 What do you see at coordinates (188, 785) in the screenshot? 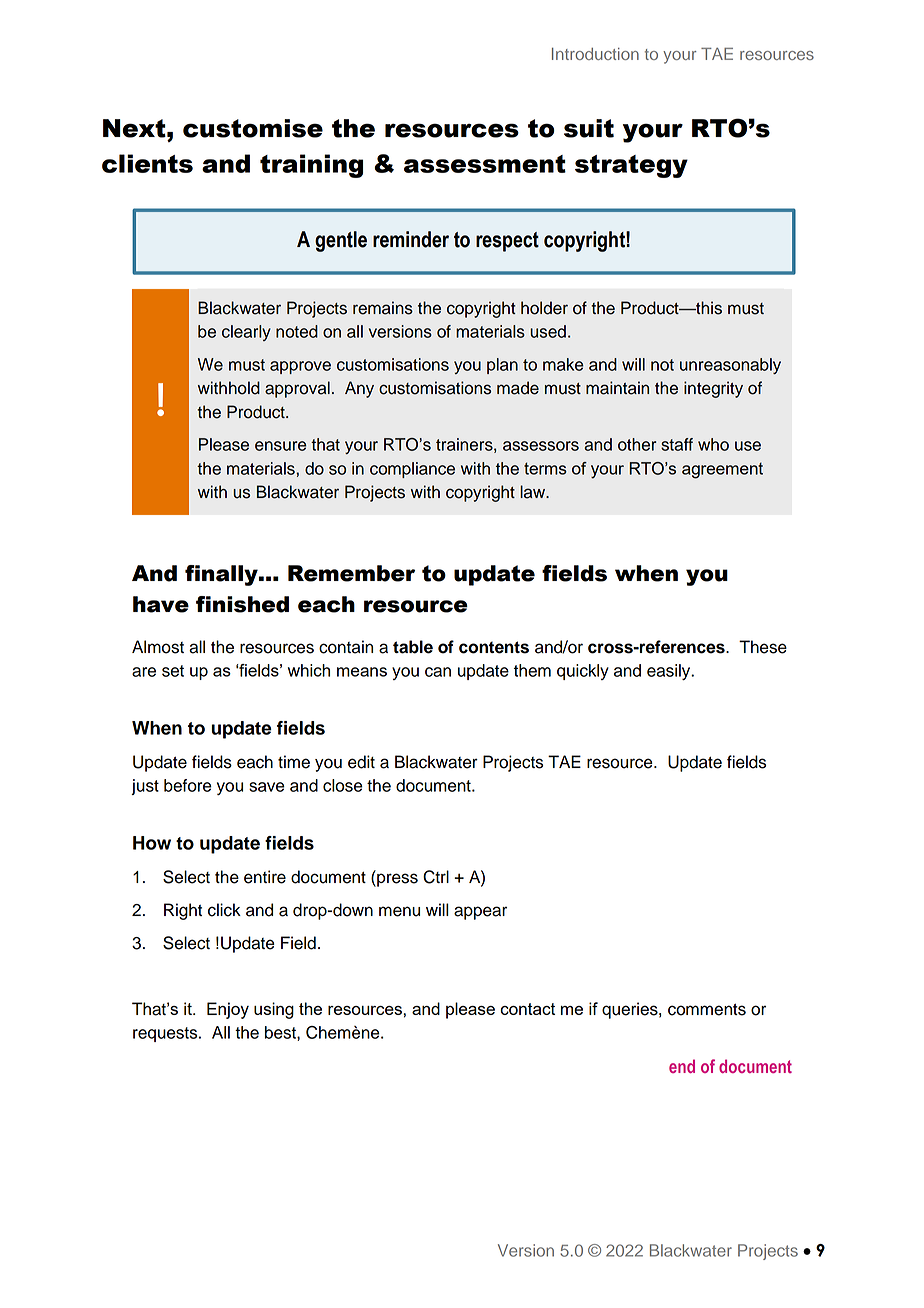
I see `before` at bounding box center [188, 785].
